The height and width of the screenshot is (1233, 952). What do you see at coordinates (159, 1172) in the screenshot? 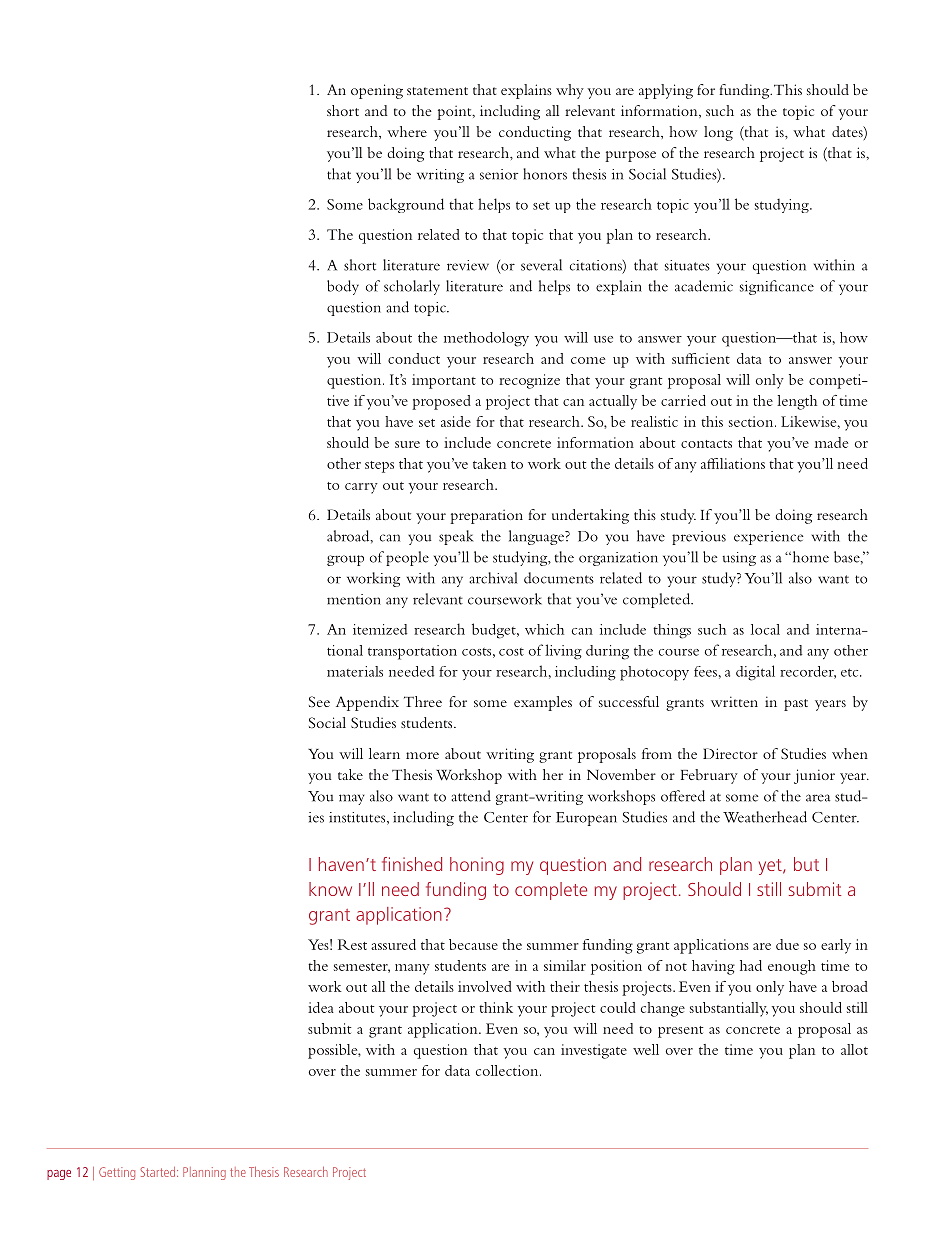
I see `Started` at bounding box center [159, 1172].
